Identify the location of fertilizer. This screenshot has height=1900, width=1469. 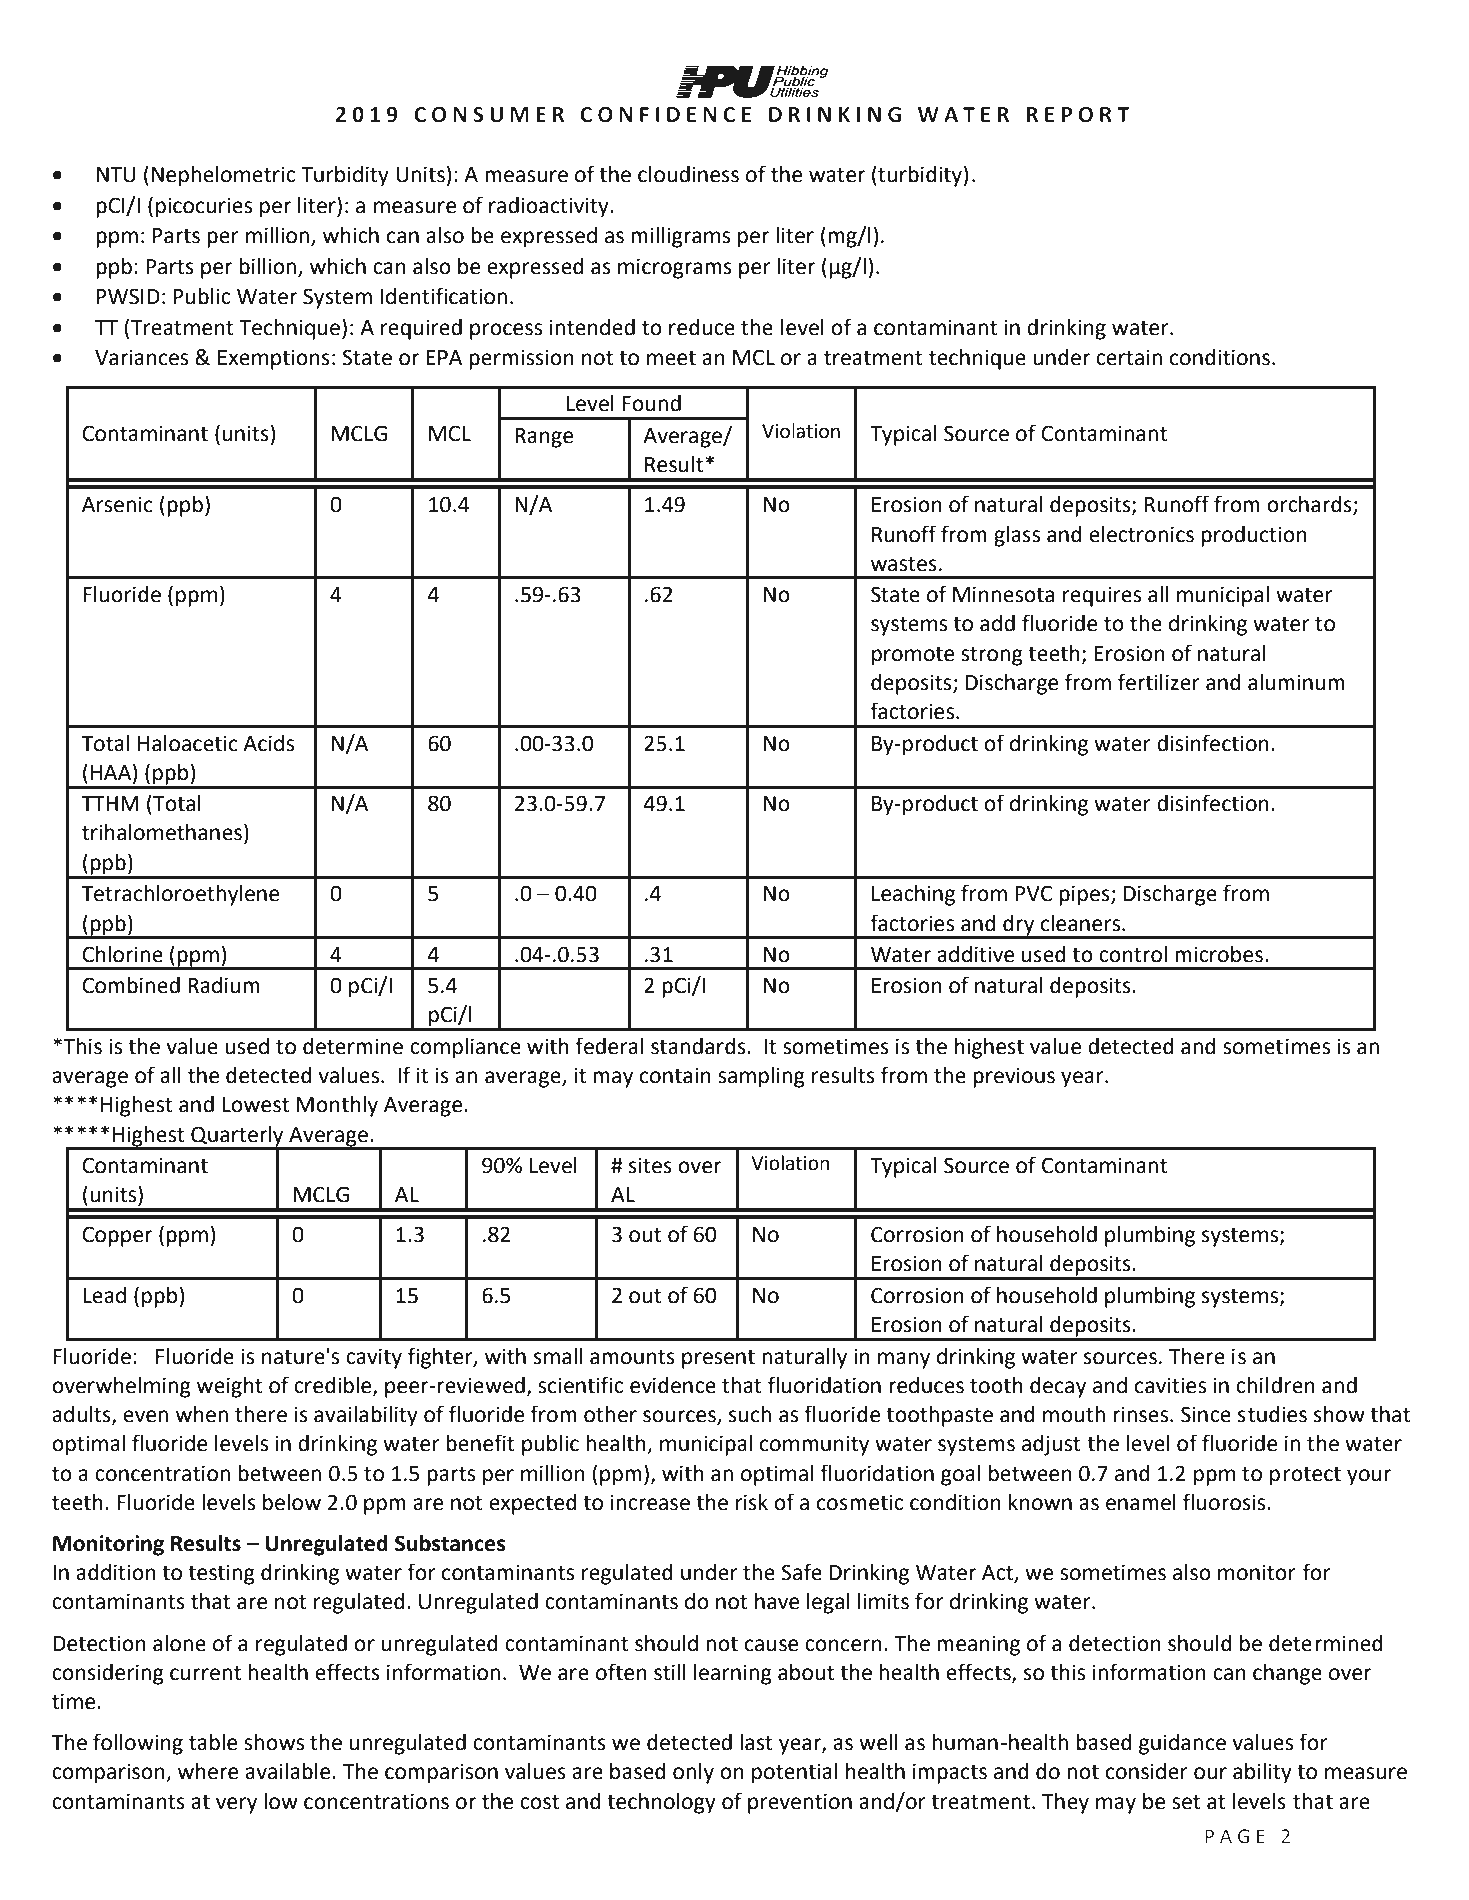
(1159, 682).
